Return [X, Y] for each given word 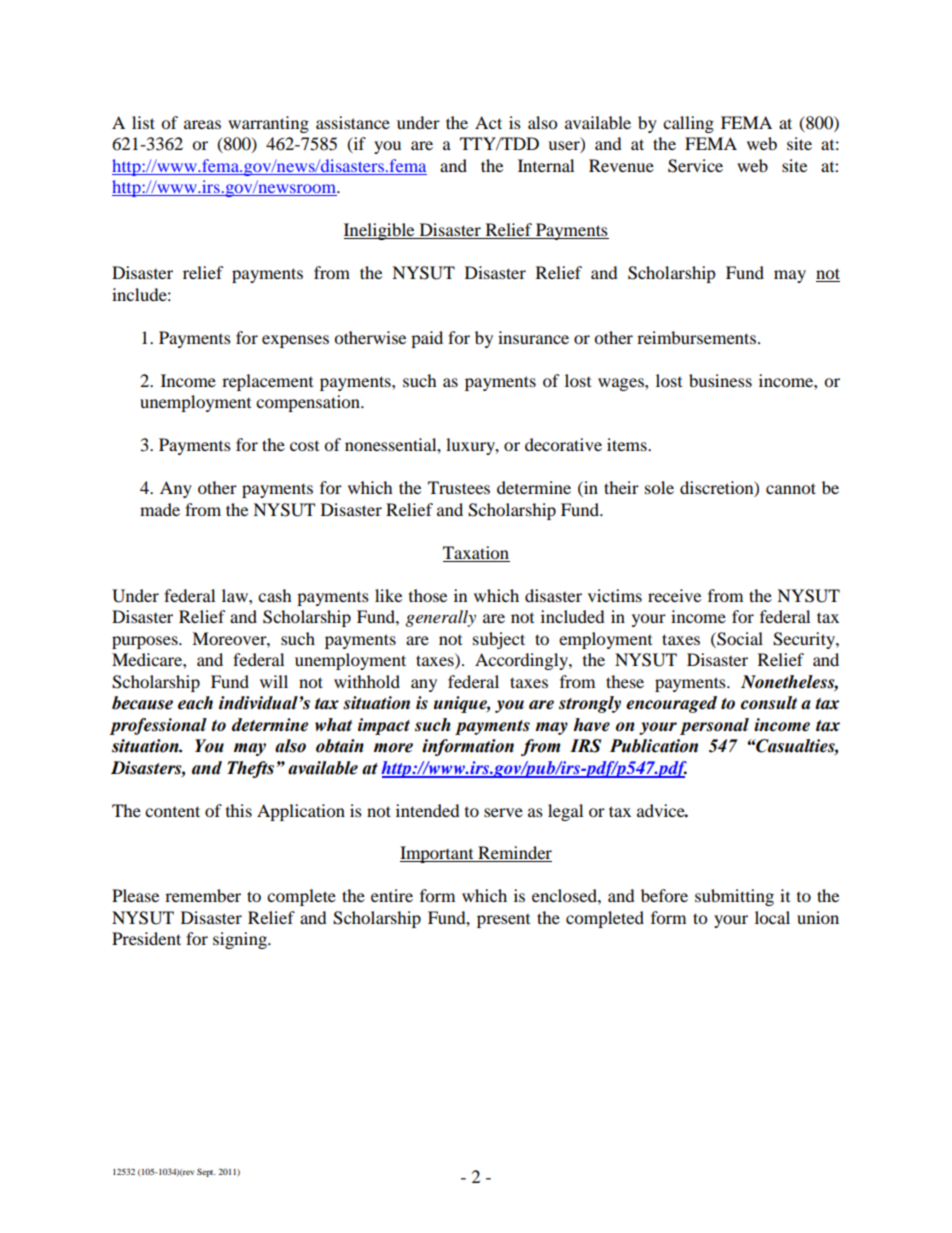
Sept [206, 1172]
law [236, 595]
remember [203, 895]
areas [202, 124]
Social [739, 639]
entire [392, 895]
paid [427, 339]
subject [499, 640]
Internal [546, 165]
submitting [734, 897]
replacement [267, 382]
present [503, 921]
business [720, 380]
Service [695, 166]
